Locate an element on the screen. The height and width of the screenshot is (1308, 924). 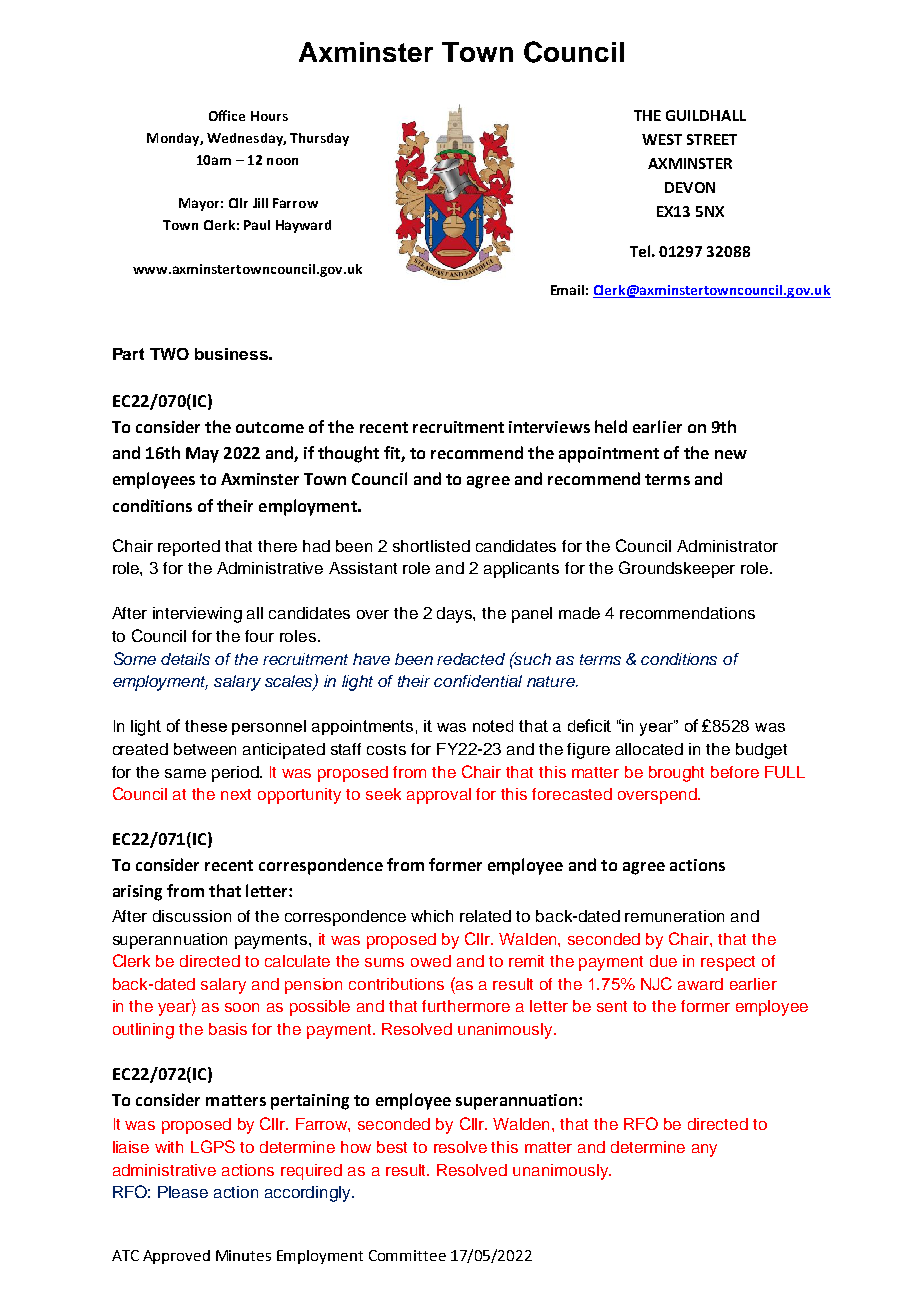
shortlisted is located at coordinates (431, 546).
